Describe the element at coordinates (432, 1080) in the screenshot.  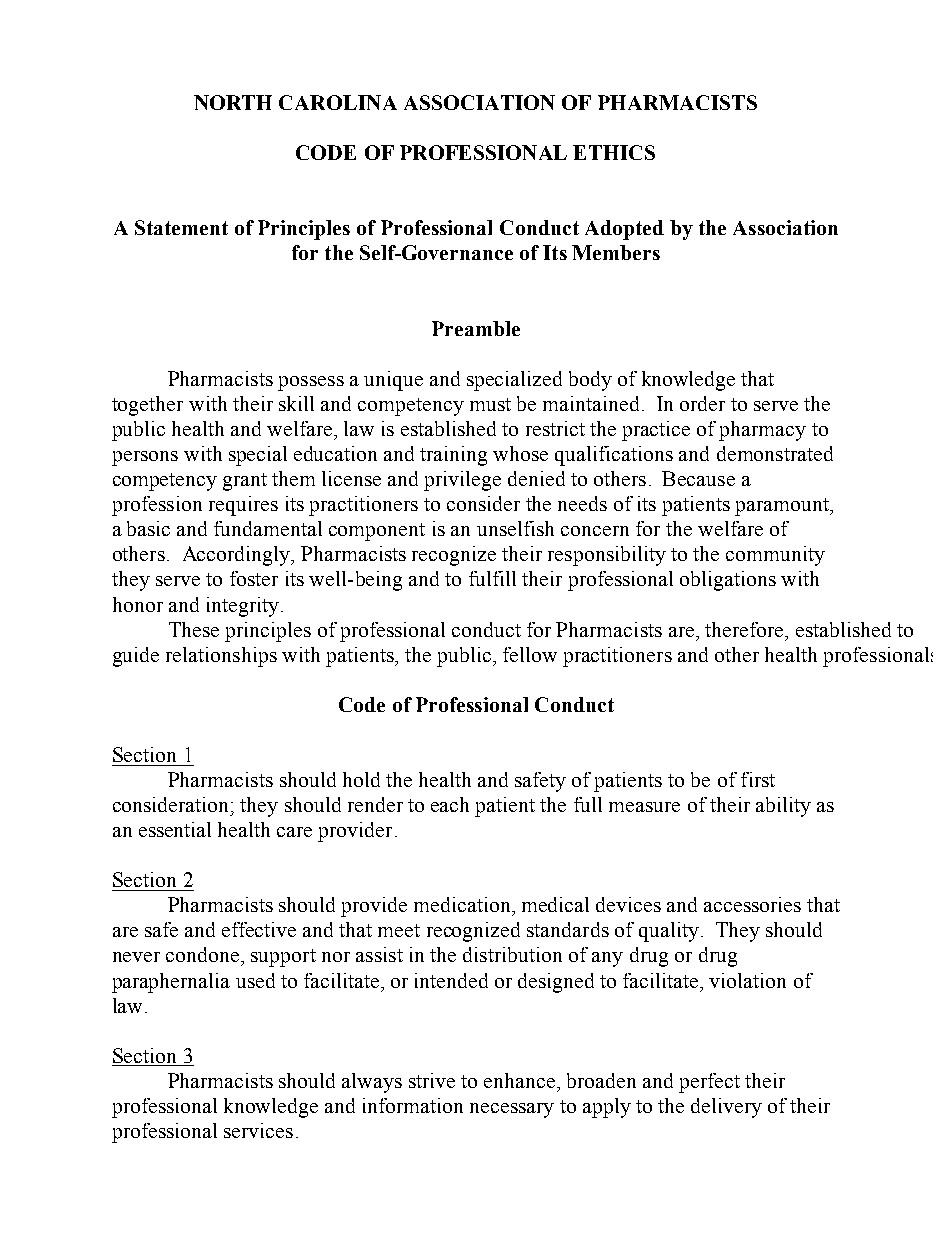
I see `strive` at that location.
